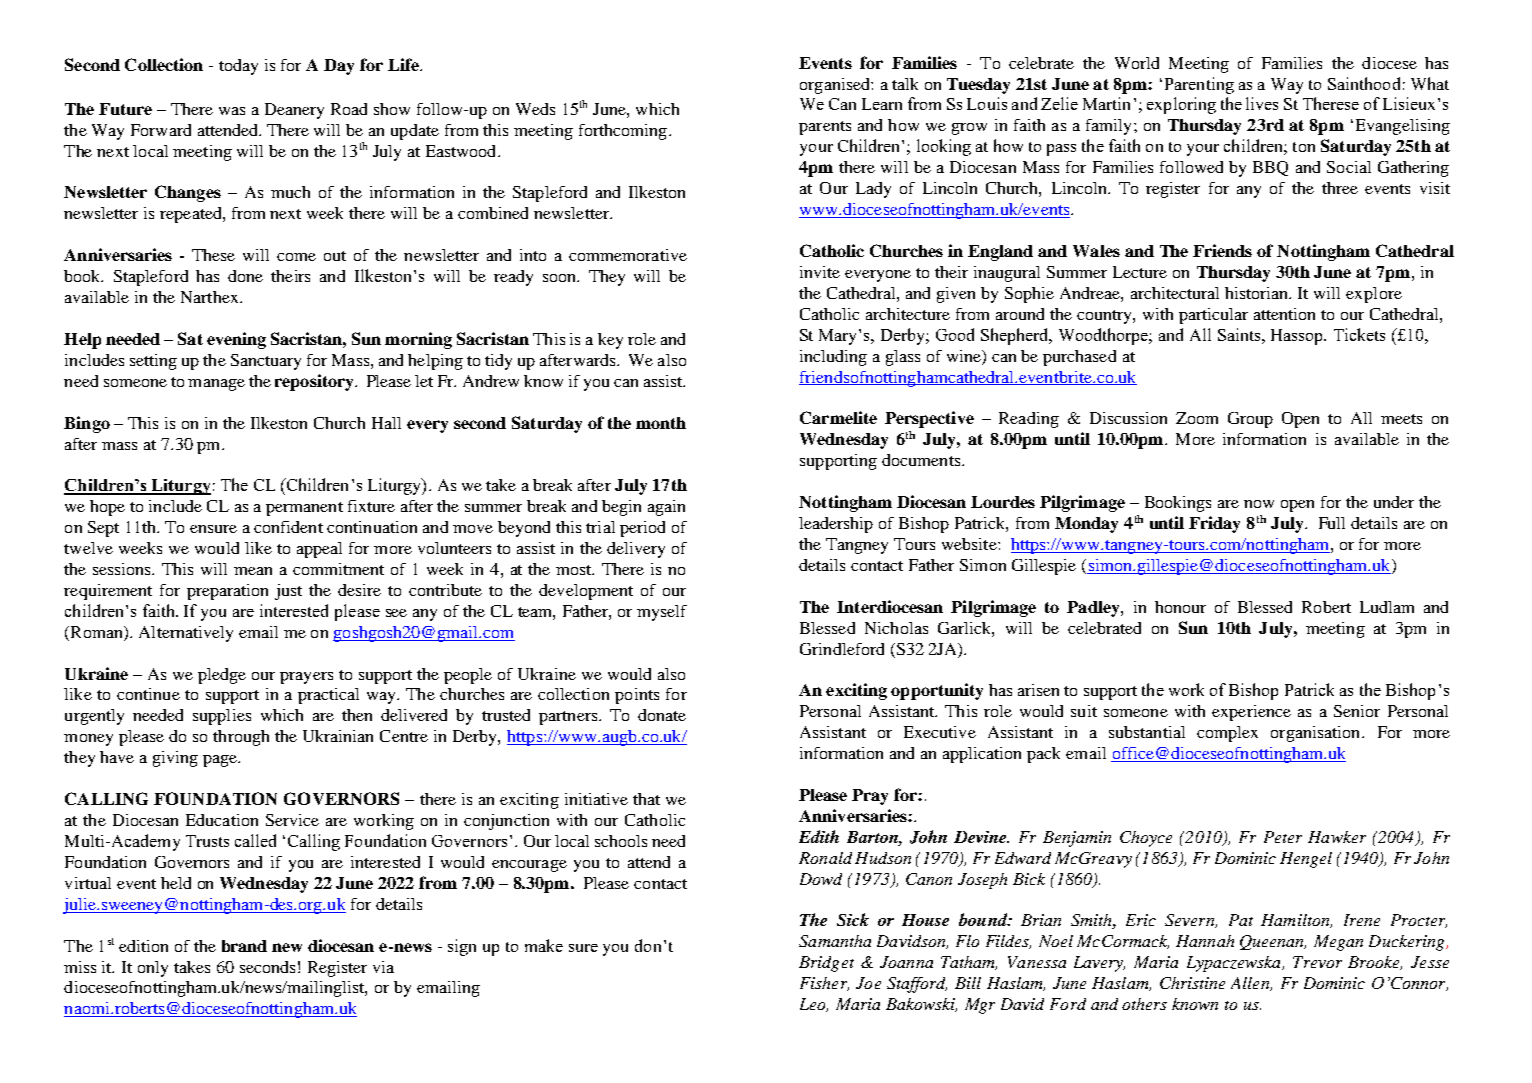  I want to click on organisation, so click(1315, 734).
